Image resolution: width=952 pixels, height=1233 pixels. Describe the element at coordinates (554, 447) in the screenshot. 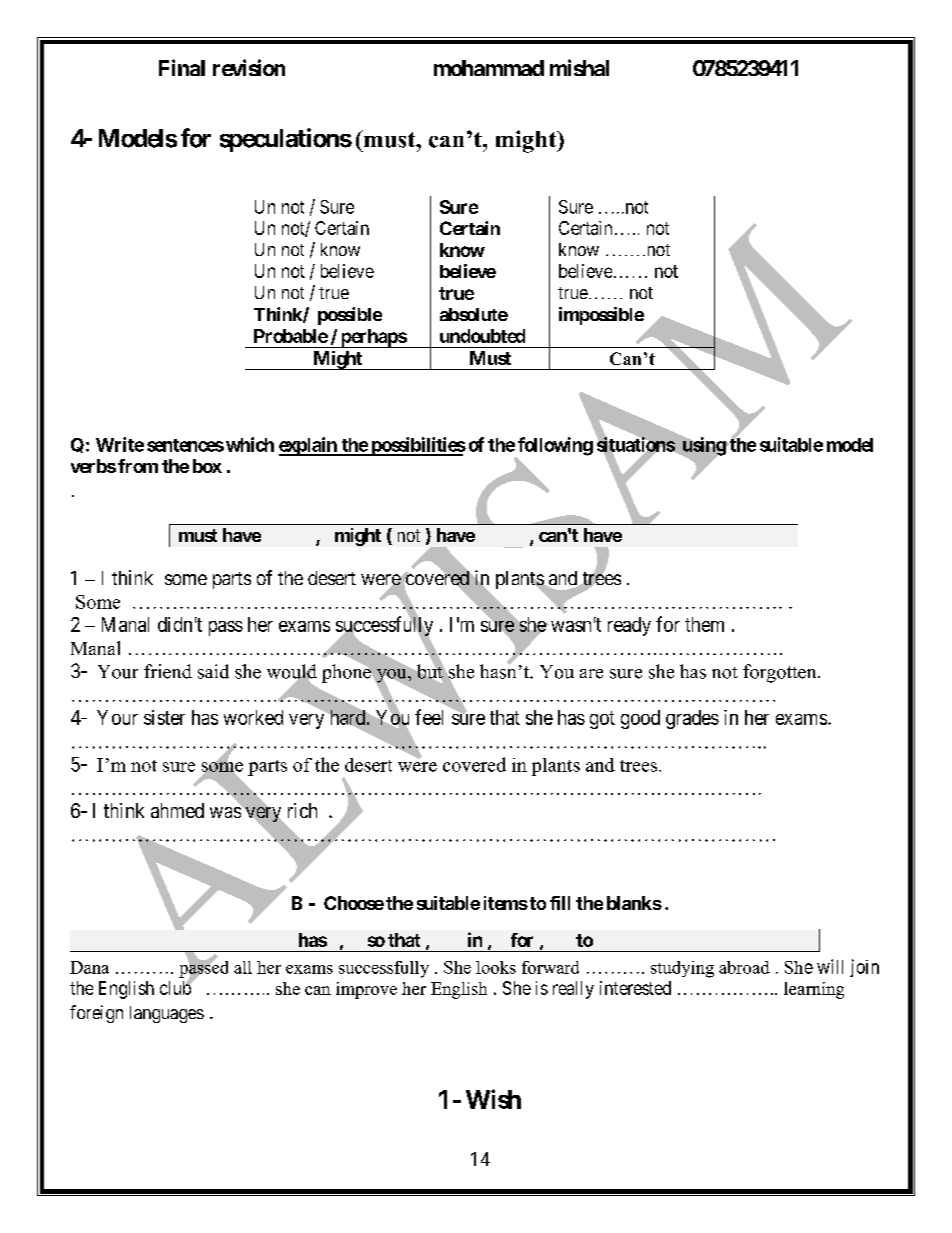

I see `following` at that location.
